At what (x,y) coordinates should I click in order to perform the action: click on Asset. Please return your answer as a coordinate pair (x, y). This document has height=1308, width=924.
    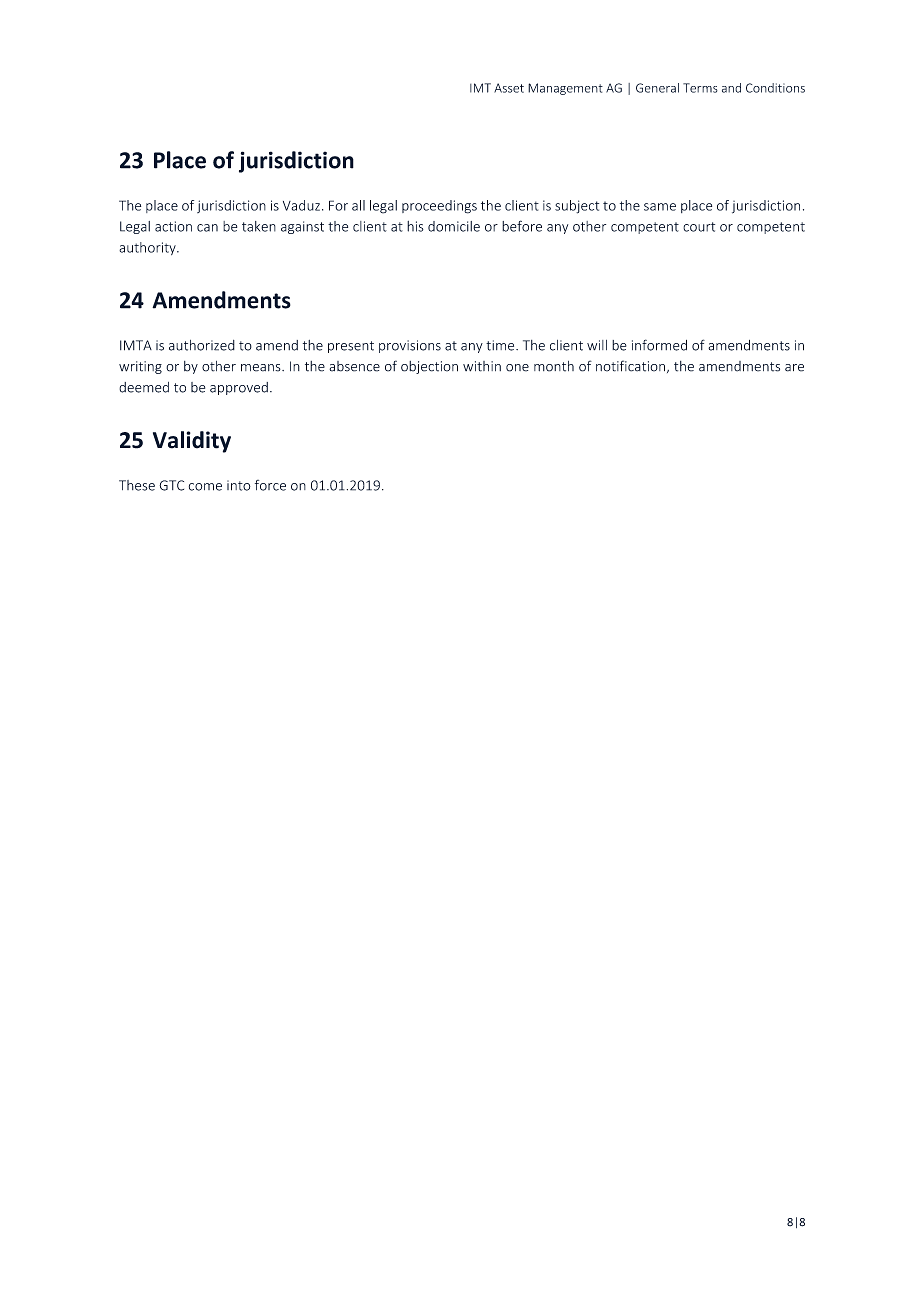
    Looking at the image, I should click on (509, 88).
